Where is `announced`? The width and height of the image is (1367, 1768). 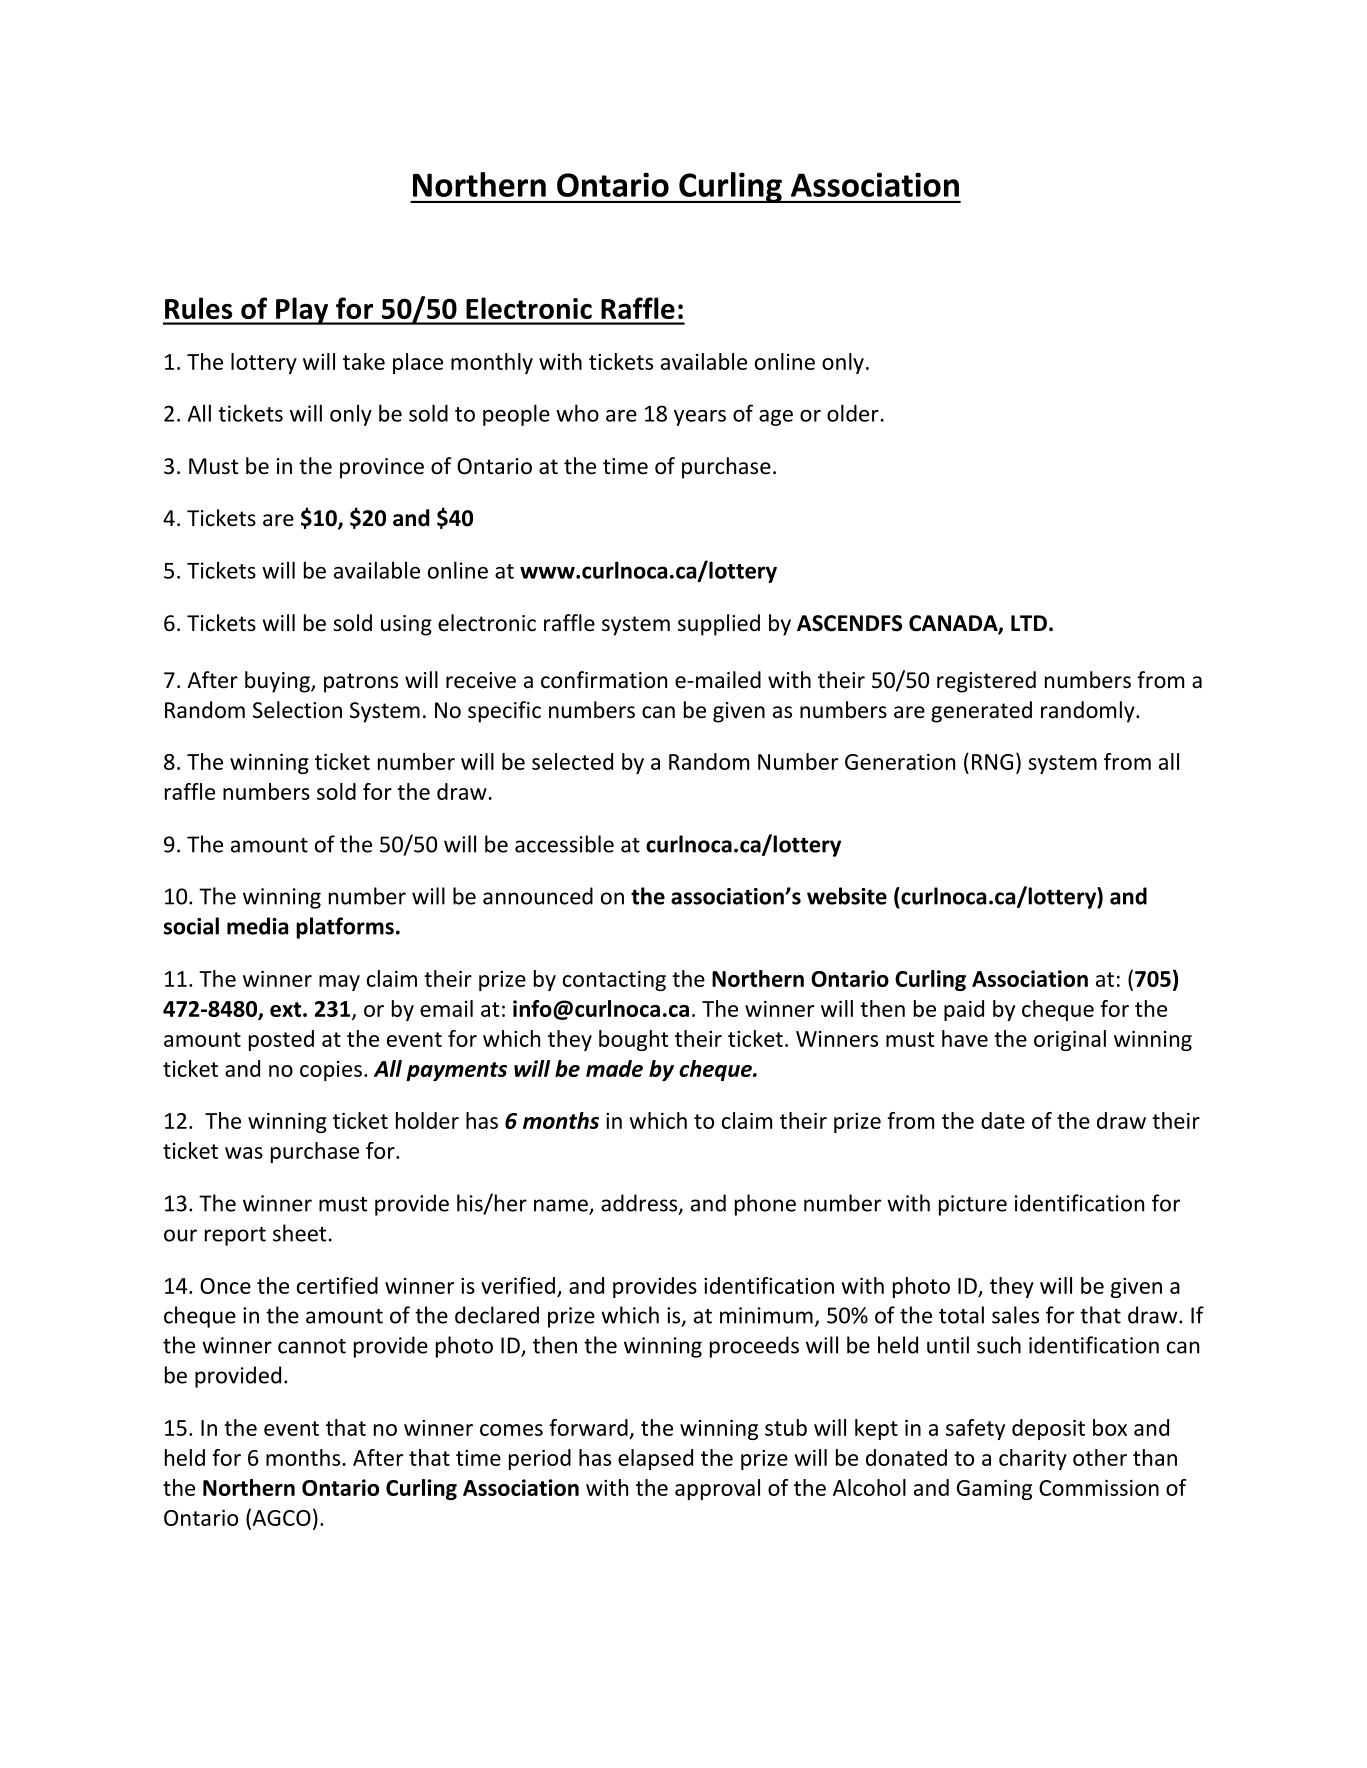 announced is located at coordinates (538, 896).
